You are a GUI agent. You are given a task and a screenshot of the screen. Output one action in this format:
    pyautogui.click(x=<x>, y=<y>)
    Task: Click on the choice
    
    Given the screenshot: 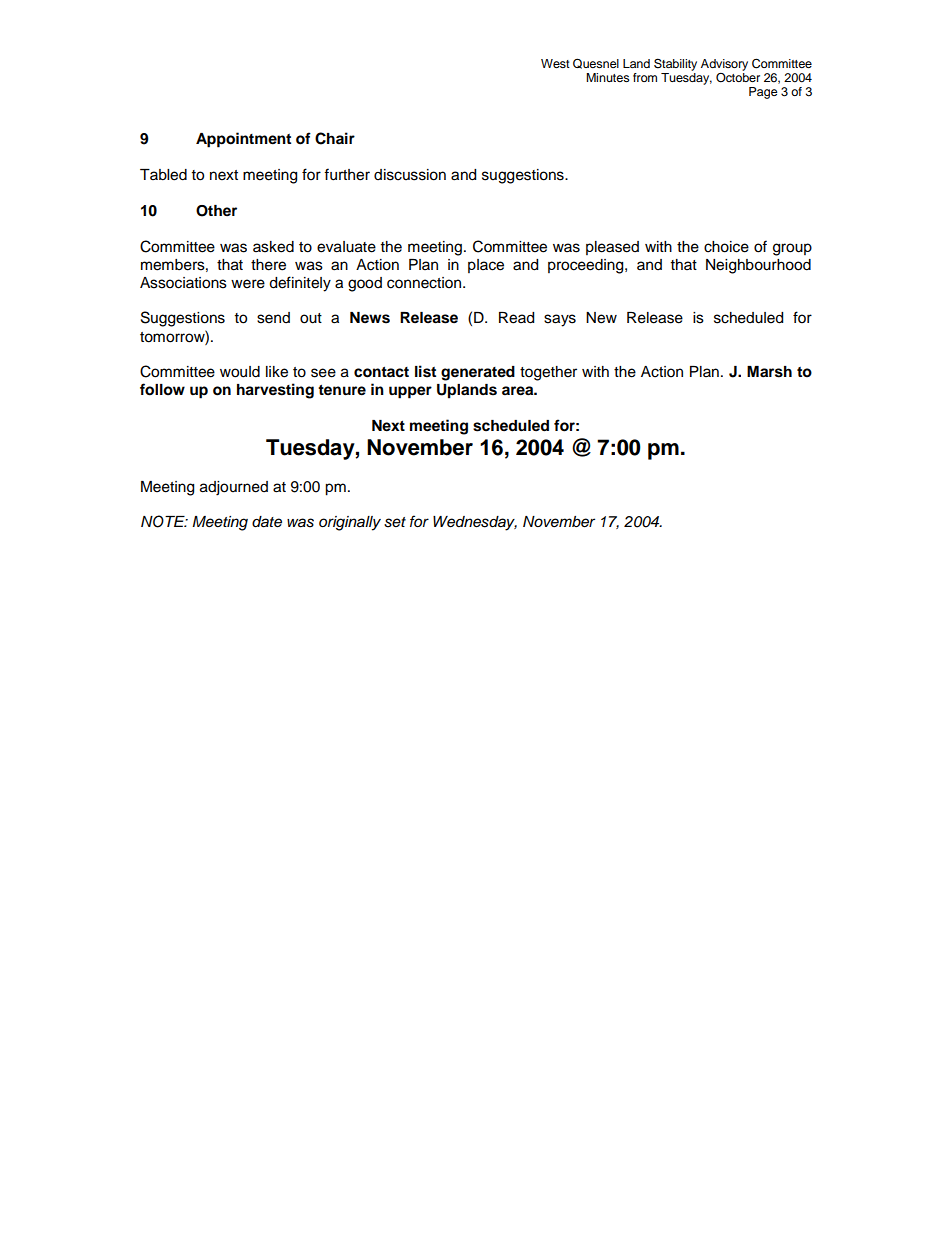 What is the action you would take?
    pyautogui.click(x=726, y=247)
